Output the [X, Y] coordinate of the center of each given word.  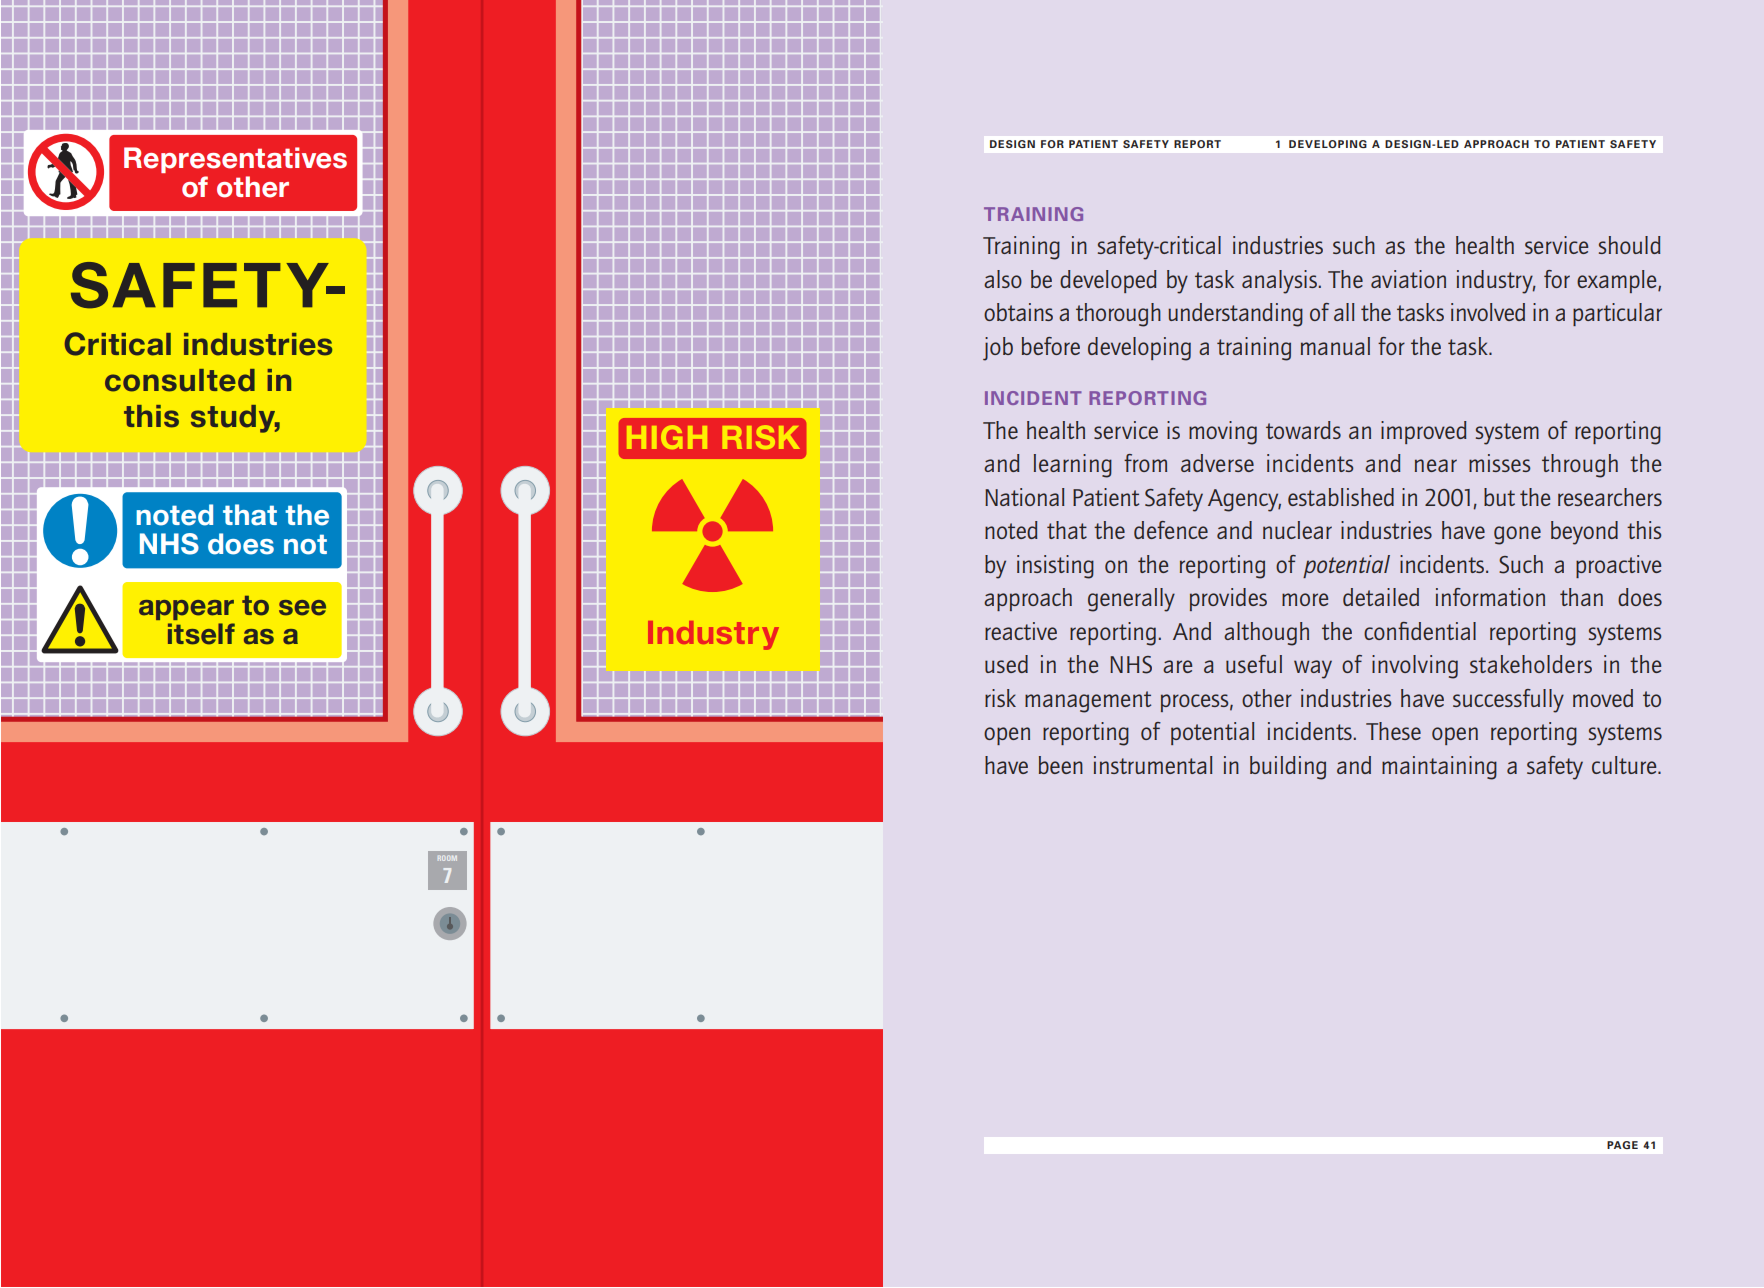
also [1003, 279]
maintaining [1439, 768]
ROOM [447, 858]
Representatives [235, 160]
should [1630, 245]
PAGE [1622, 1145]
